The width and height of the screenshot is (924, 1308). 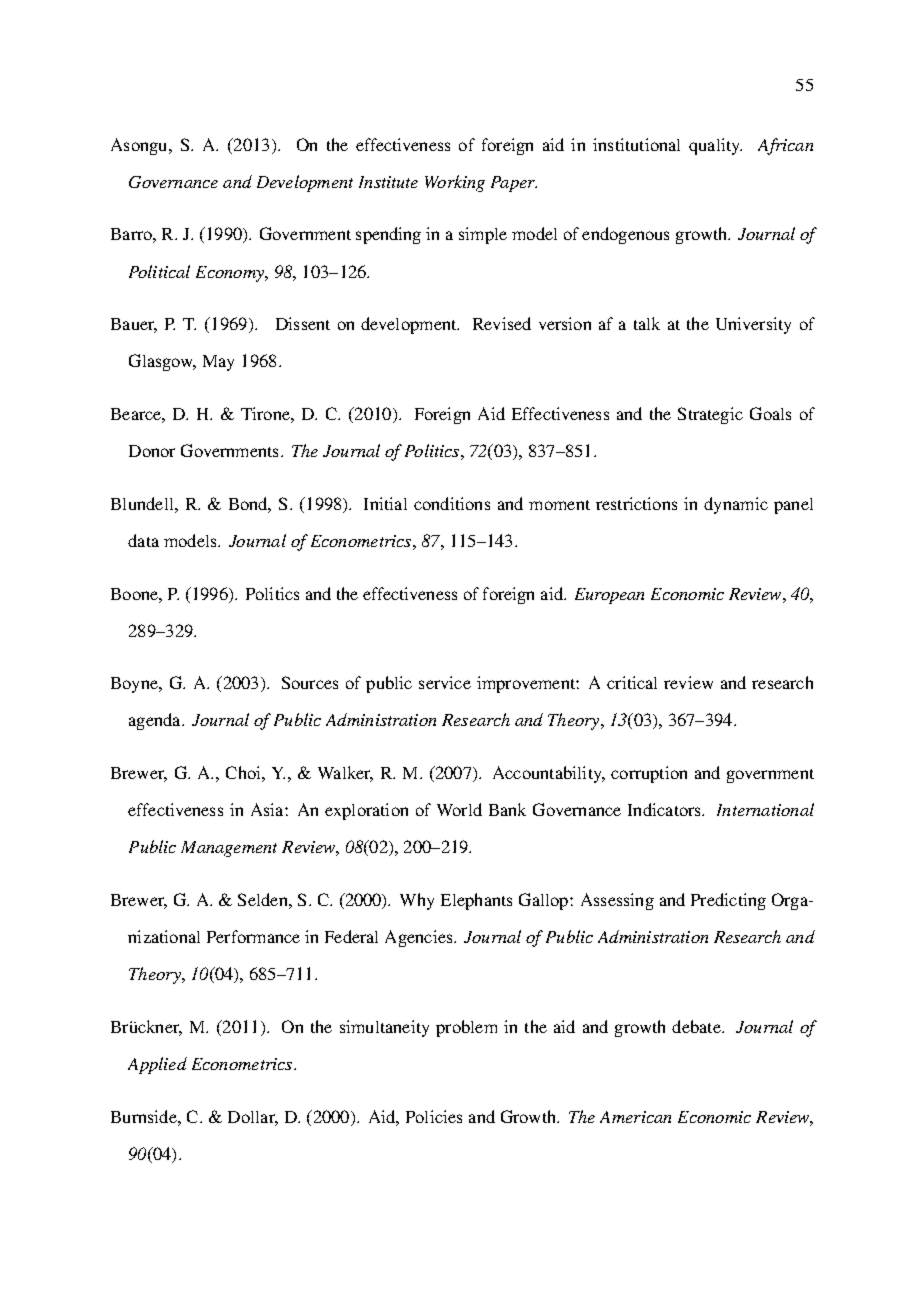 What do you see at coordinates (218, 363) in the screenshot?
I see `May` at bounding box center [218, 363].
